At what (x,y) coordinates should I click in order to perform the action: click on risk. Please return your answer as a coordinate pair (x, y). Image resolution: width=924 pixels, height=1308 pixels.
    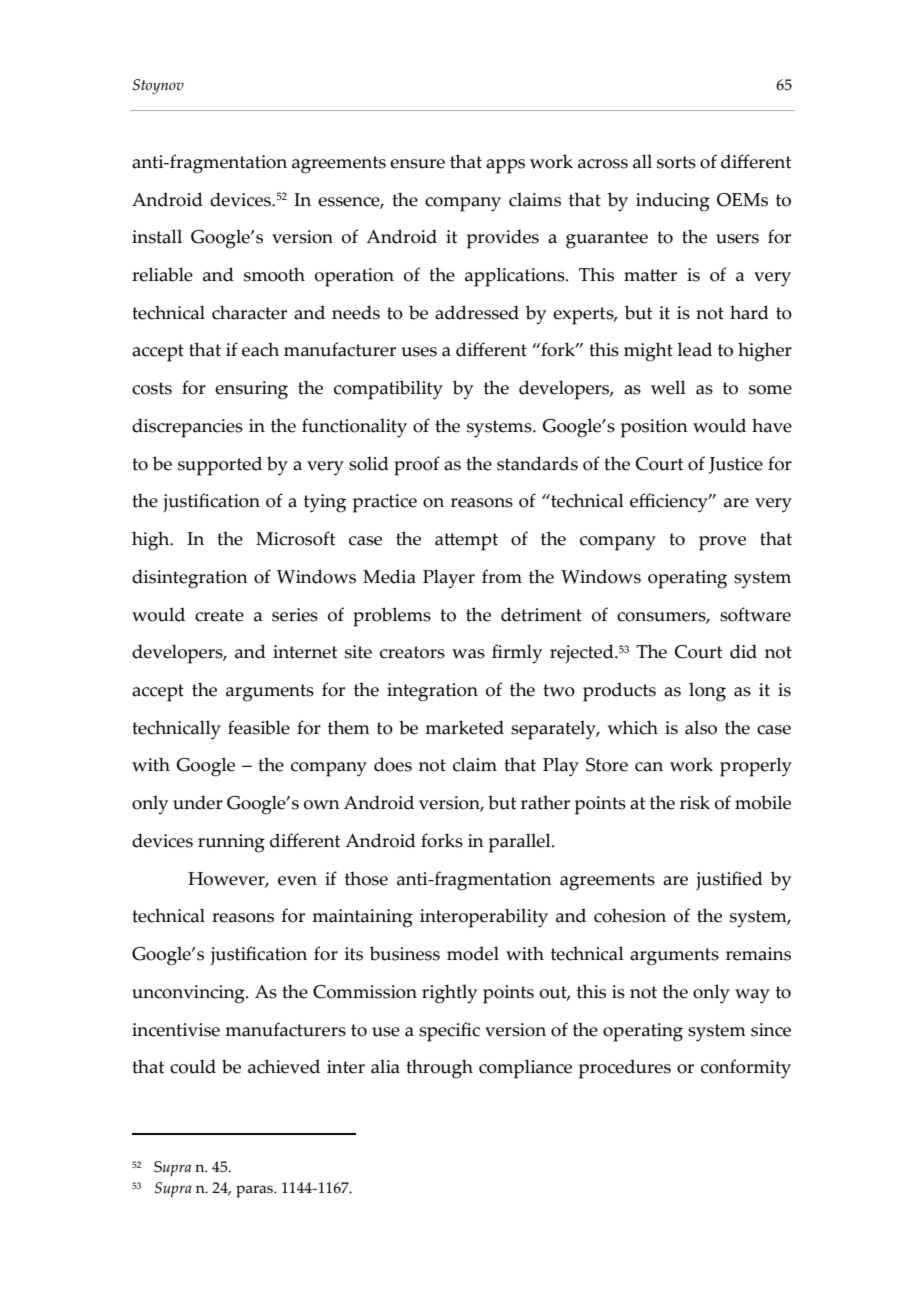
    Looking at the image, I should click on (695, 802).
